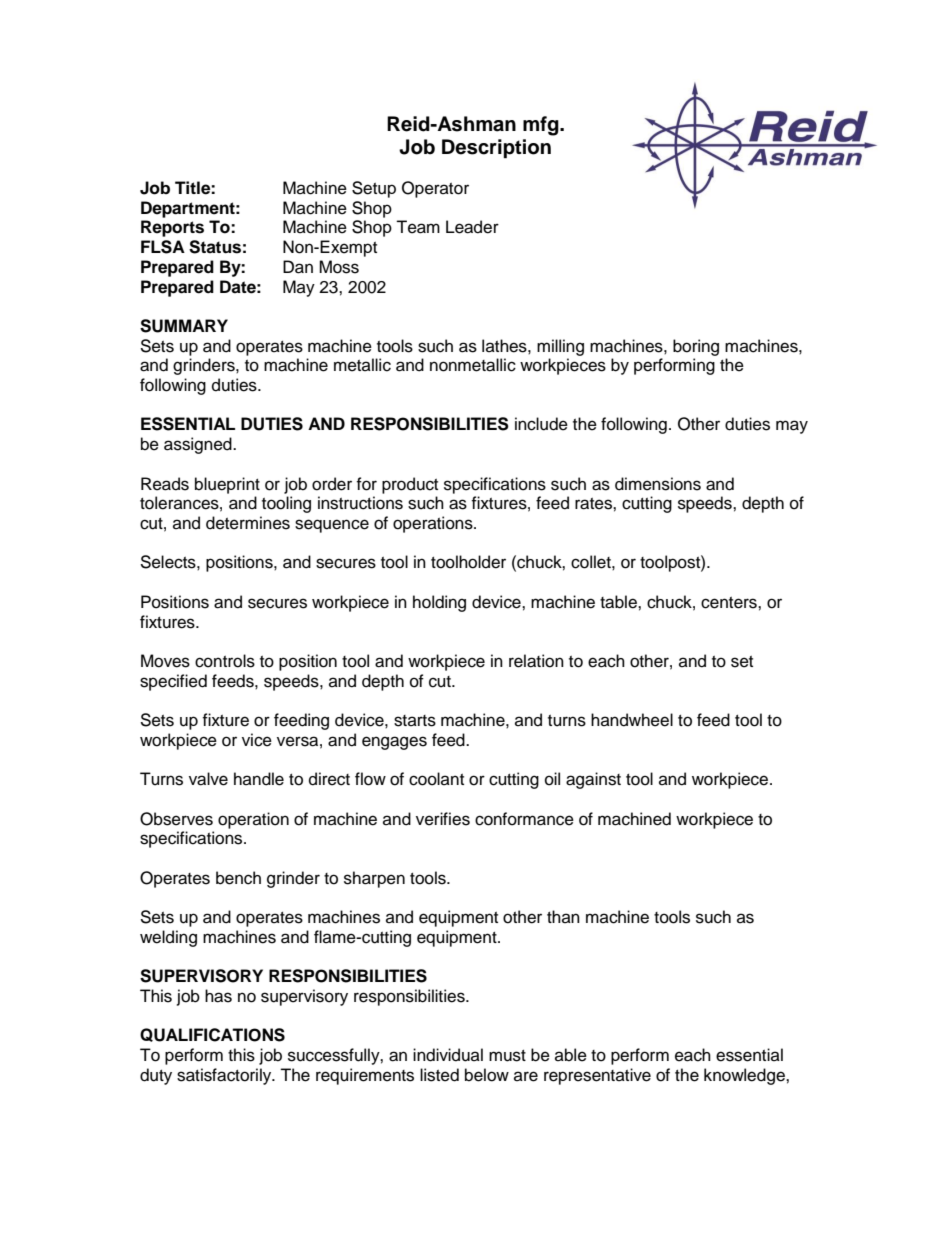  What do you see at coordinates (730, 603) in the document?
I see `centers` at bounding box center [730, 603].
